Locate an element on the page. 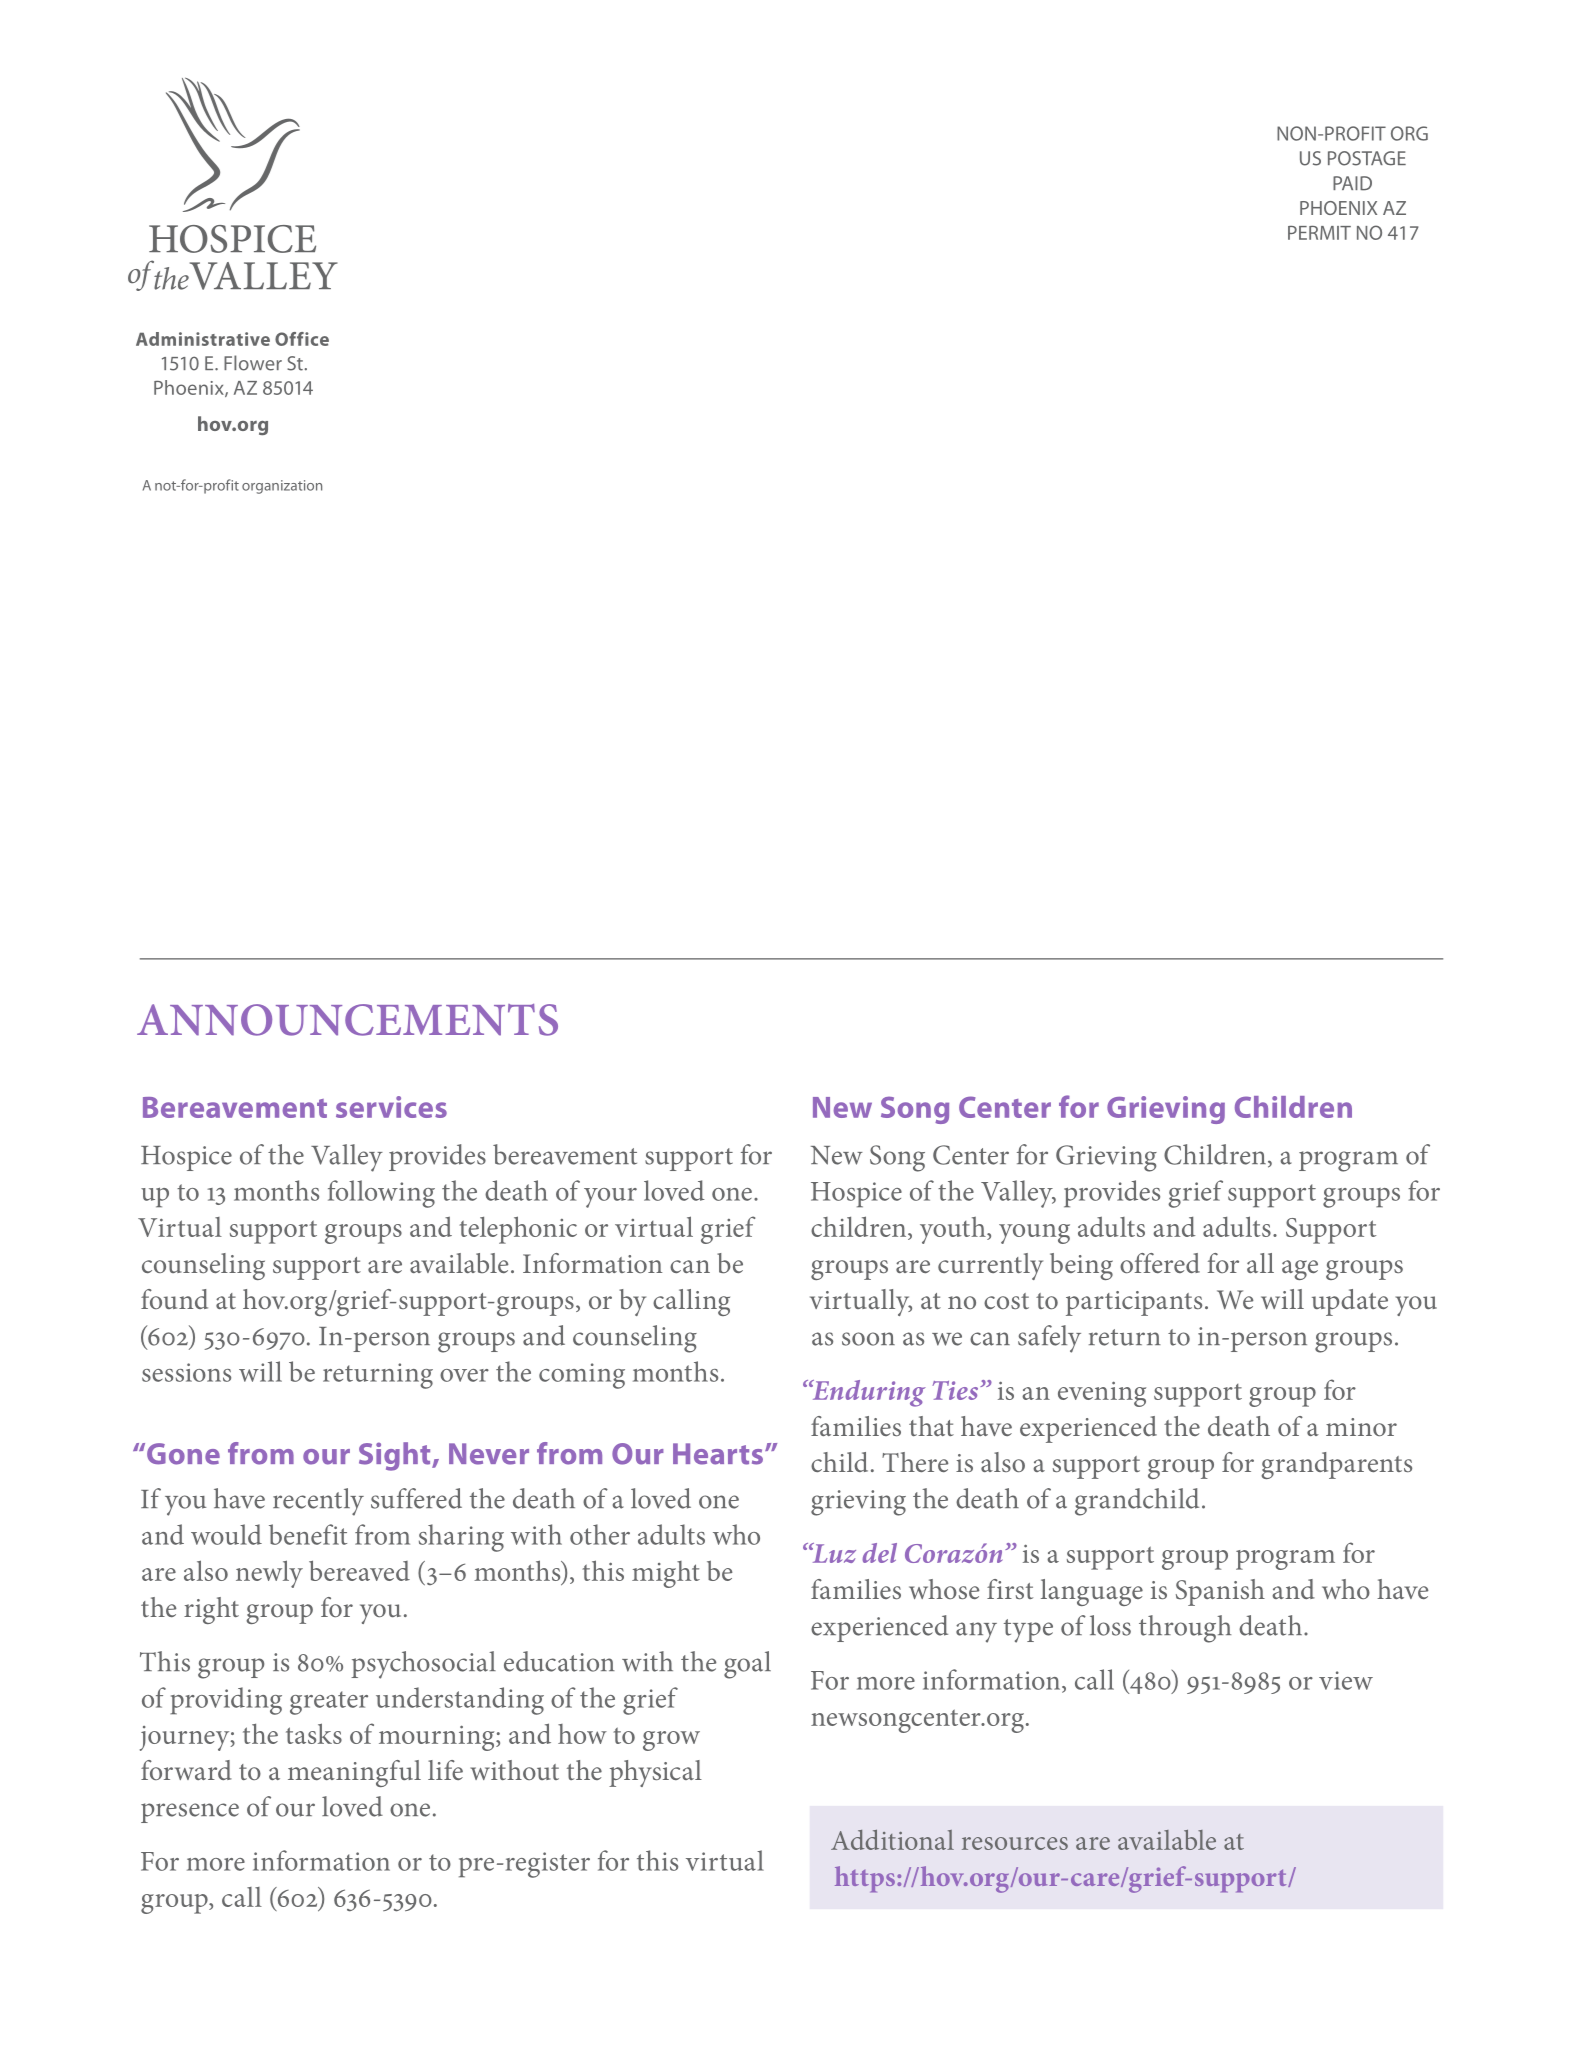  meaningful is located at coordinates (354, 1773).
